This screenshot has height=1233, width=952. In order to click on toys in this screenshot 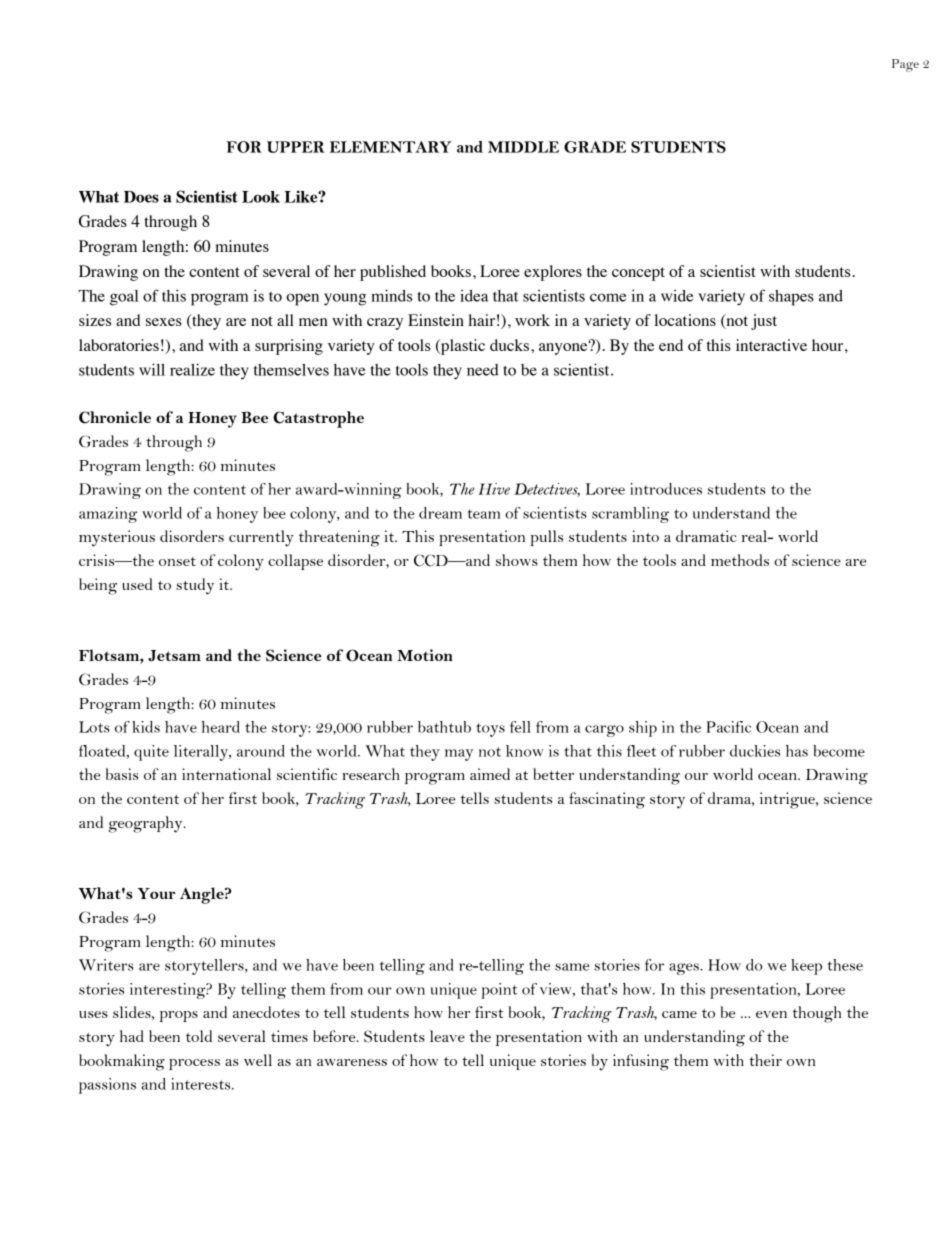, I will do `click(490, 730)`.
